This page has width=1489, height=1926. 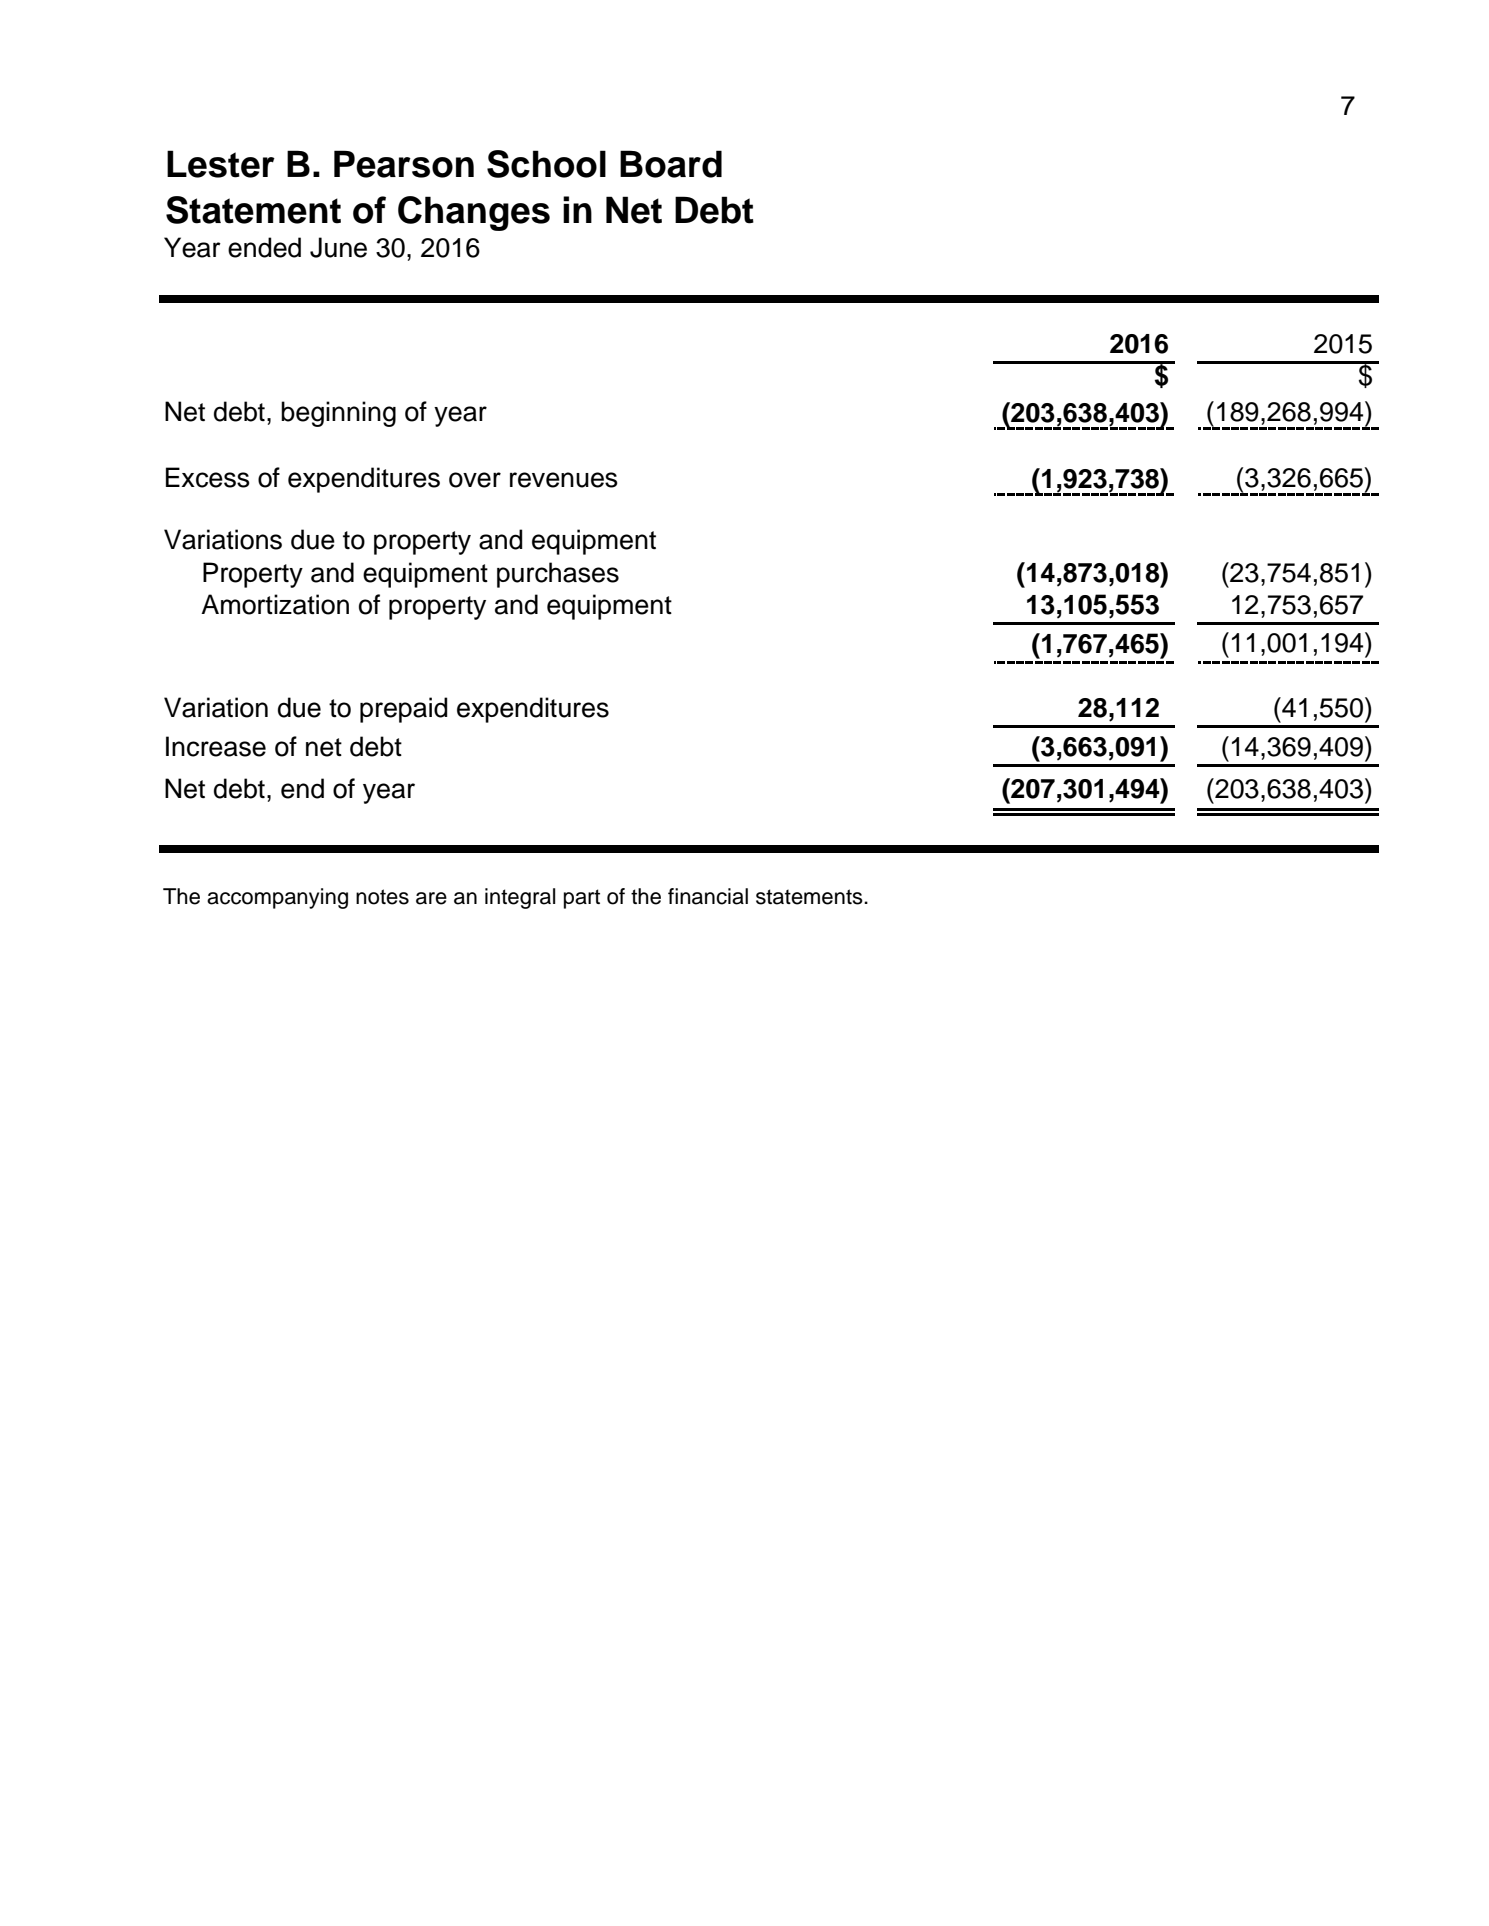 I want to click on prepaid, so click(x=404, y=710).
